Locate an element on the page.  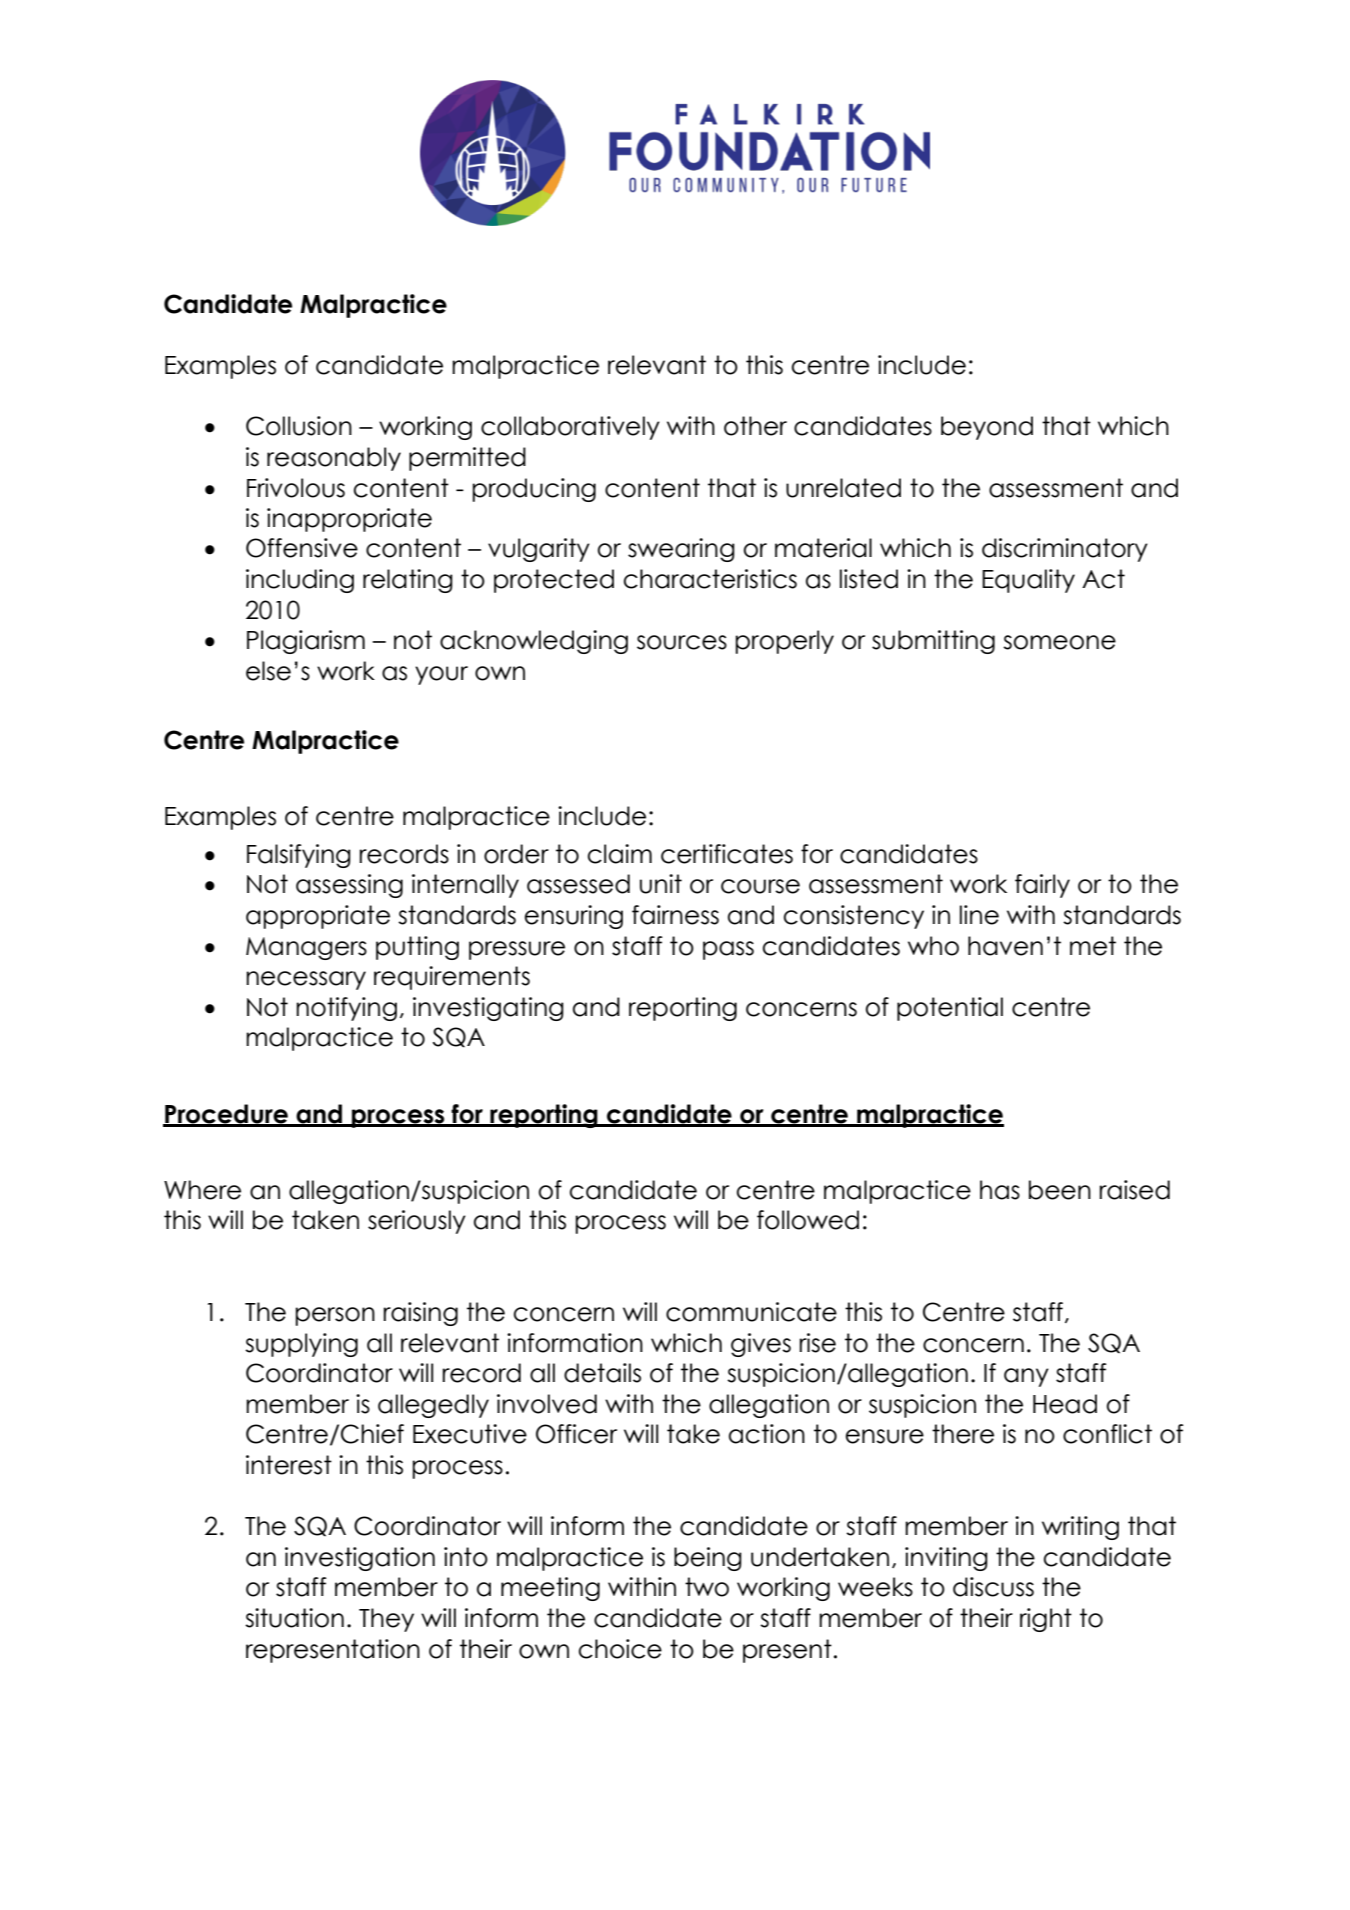
other is located at coordinates (755, 426).
